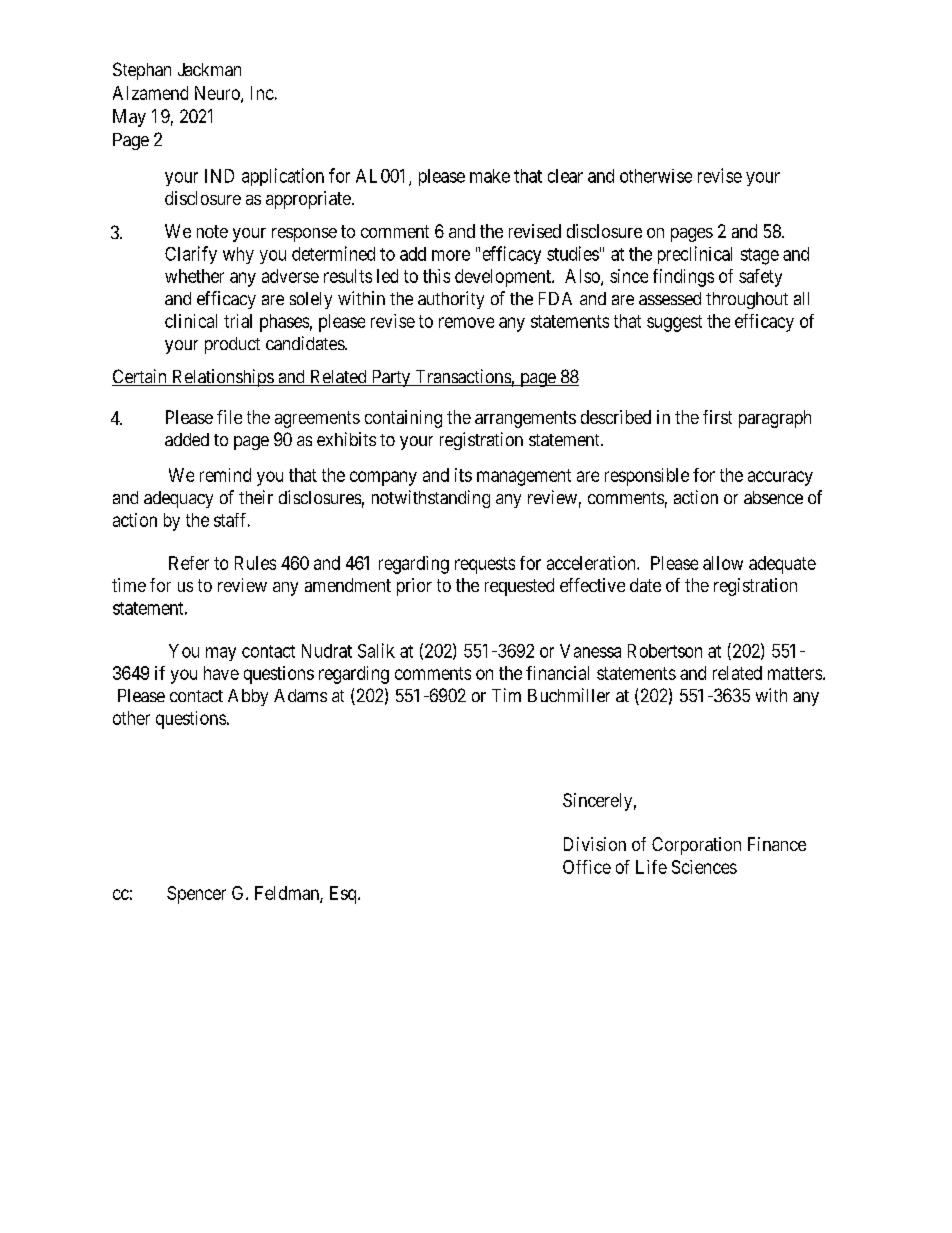  I want to click on note, so click(212, 231).
